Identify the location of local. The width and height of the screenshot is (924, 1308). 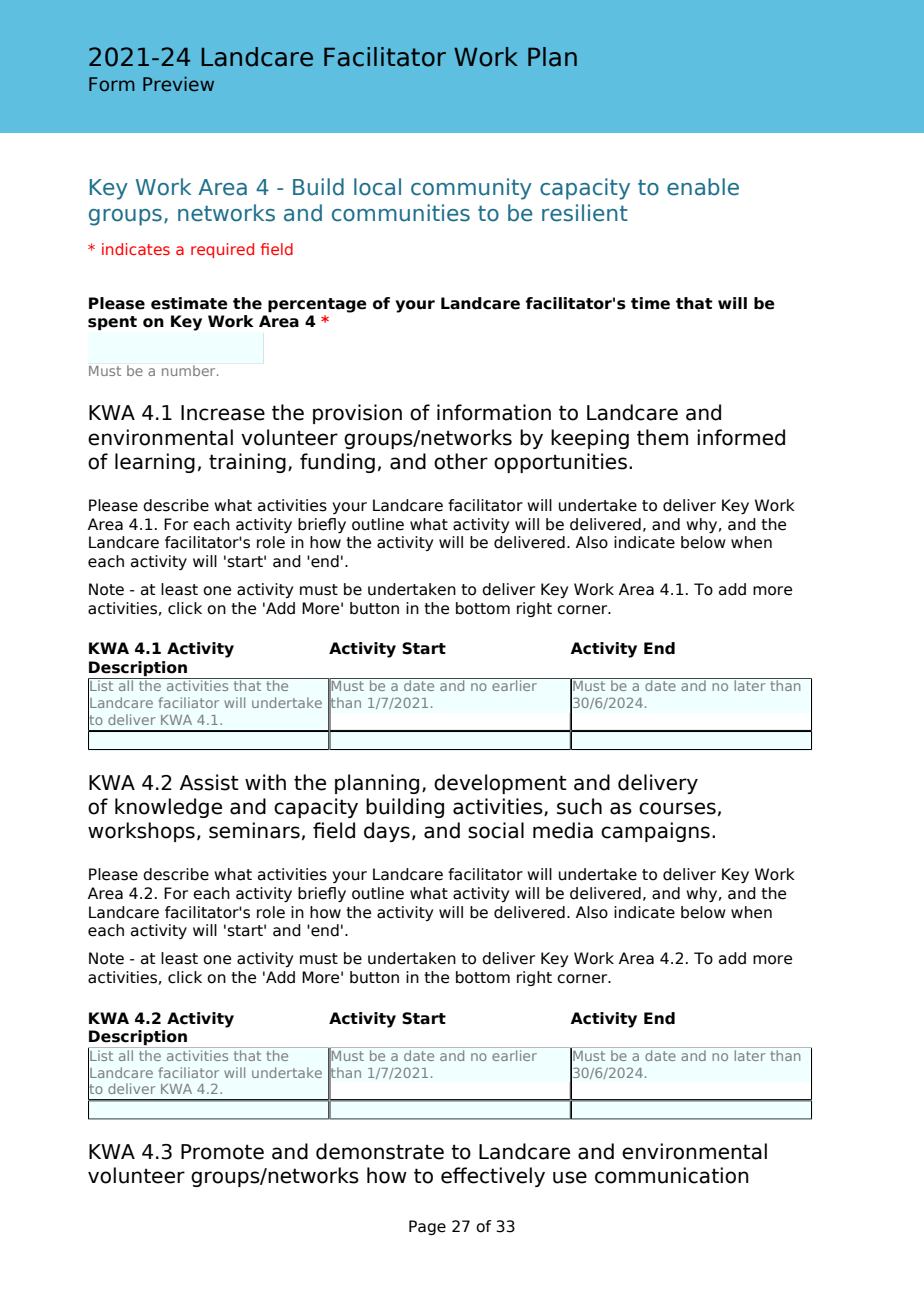
(377, 187).
